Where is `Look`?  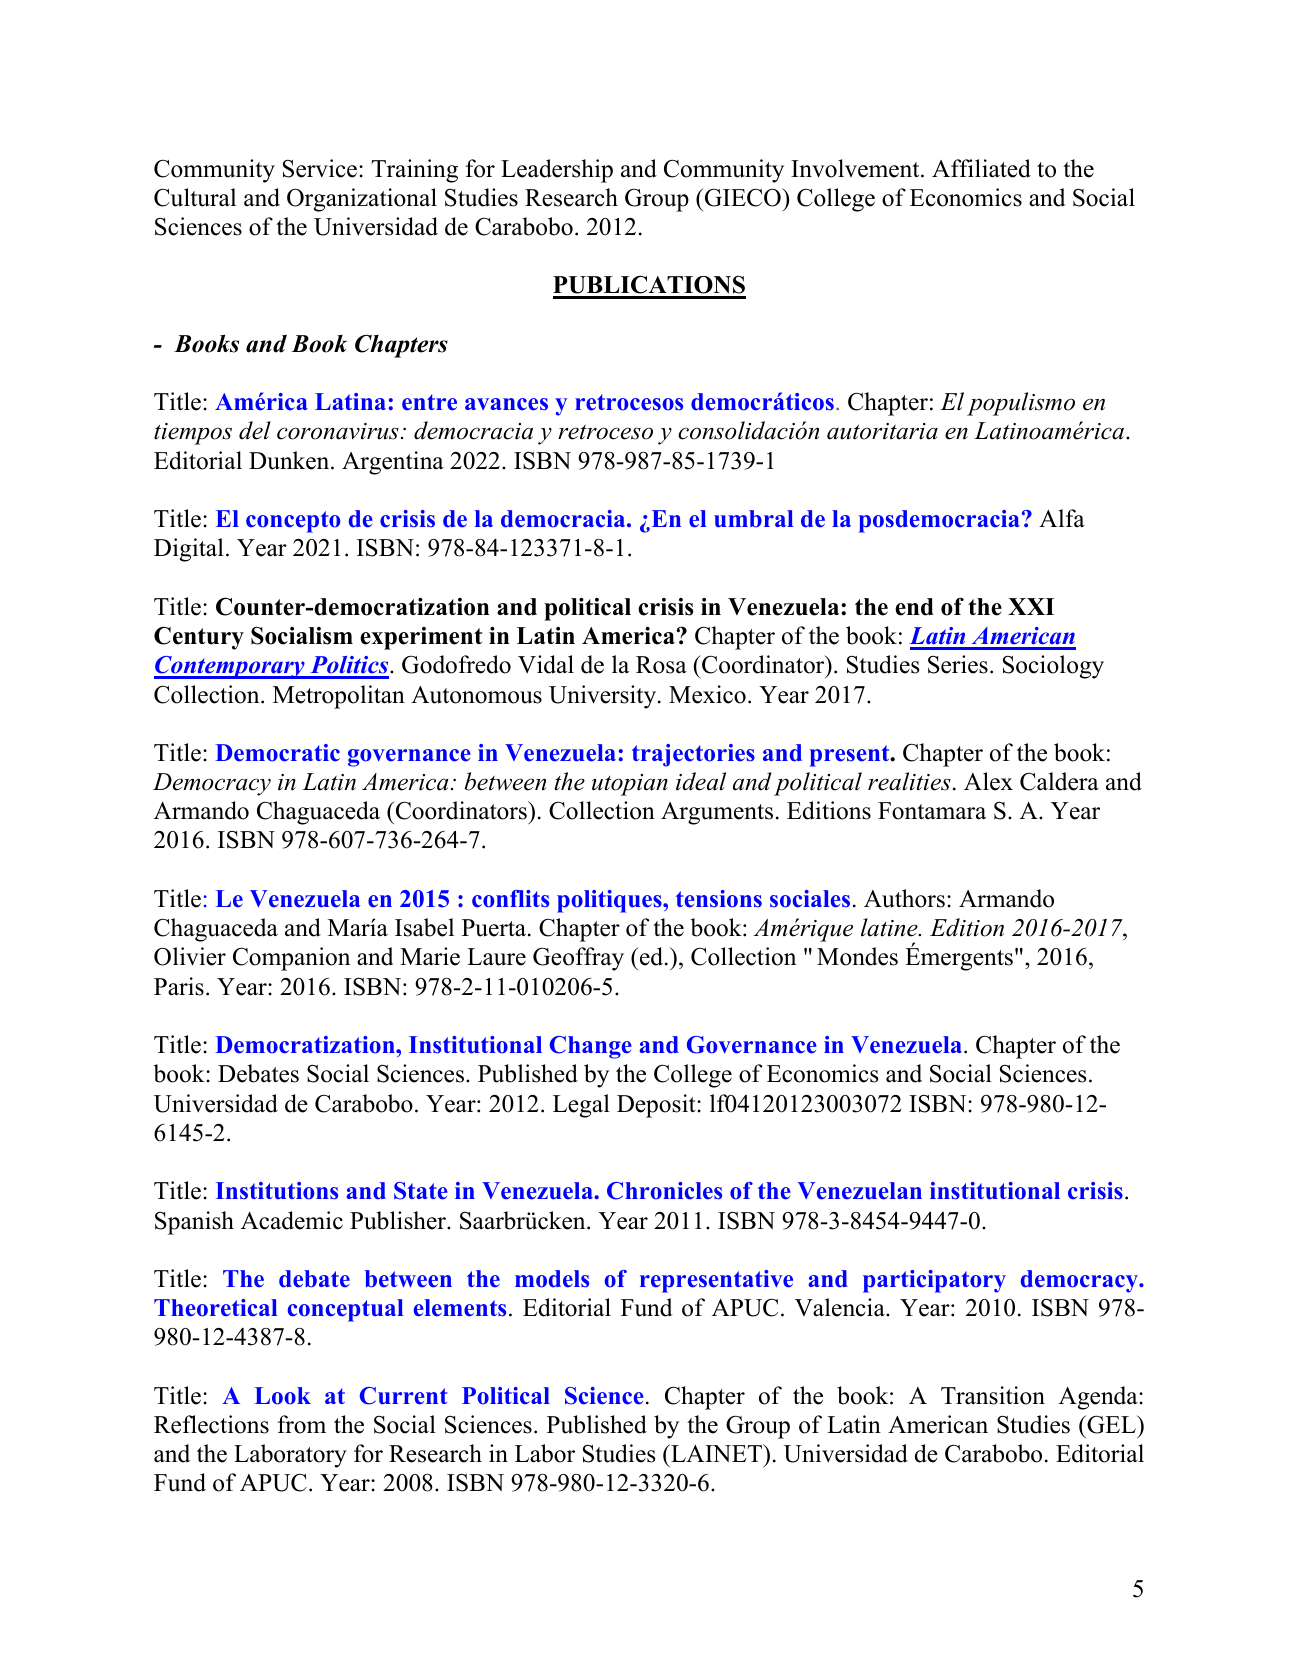 Look is located at coordinates (283, 1396).
